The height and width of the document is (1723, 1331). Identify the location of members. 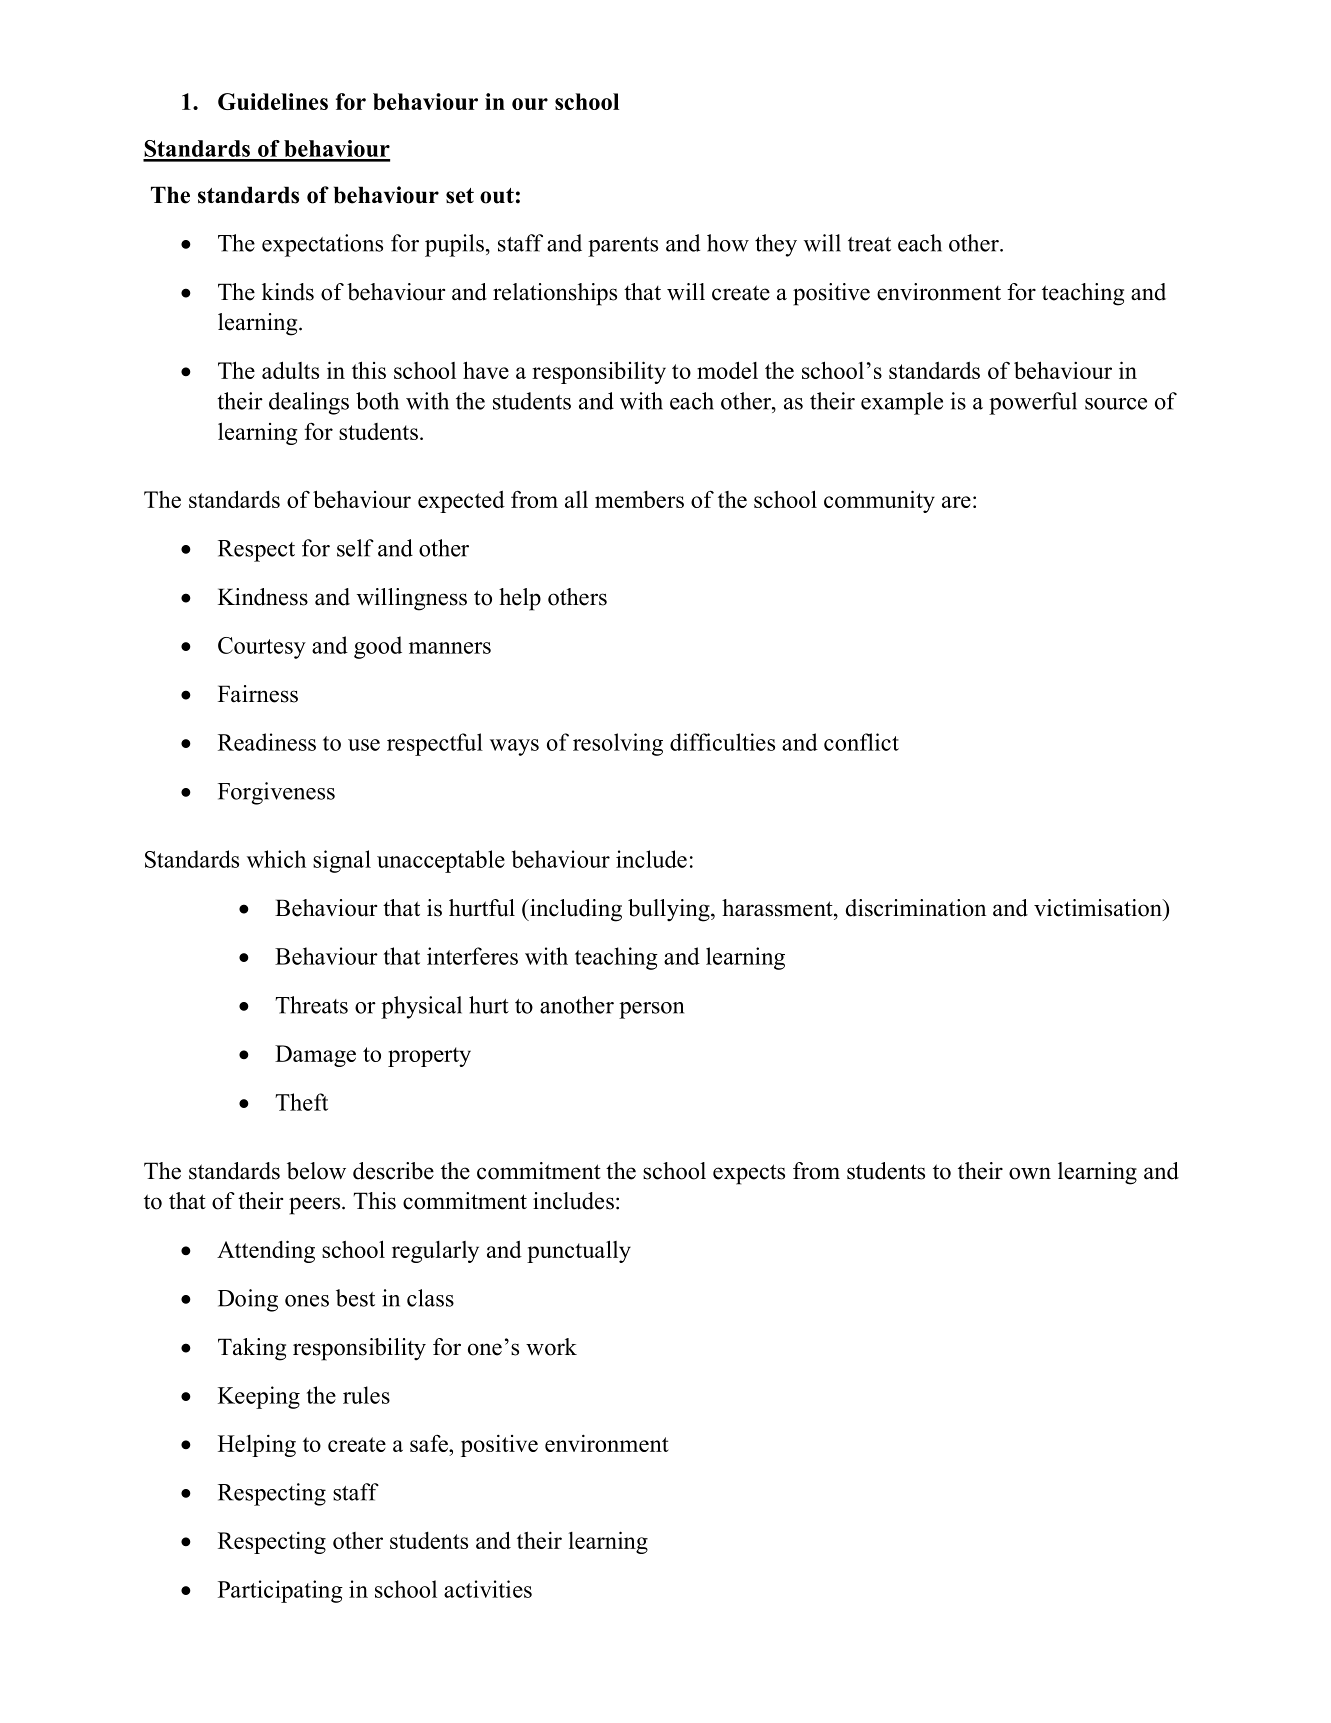
(639, 499).
